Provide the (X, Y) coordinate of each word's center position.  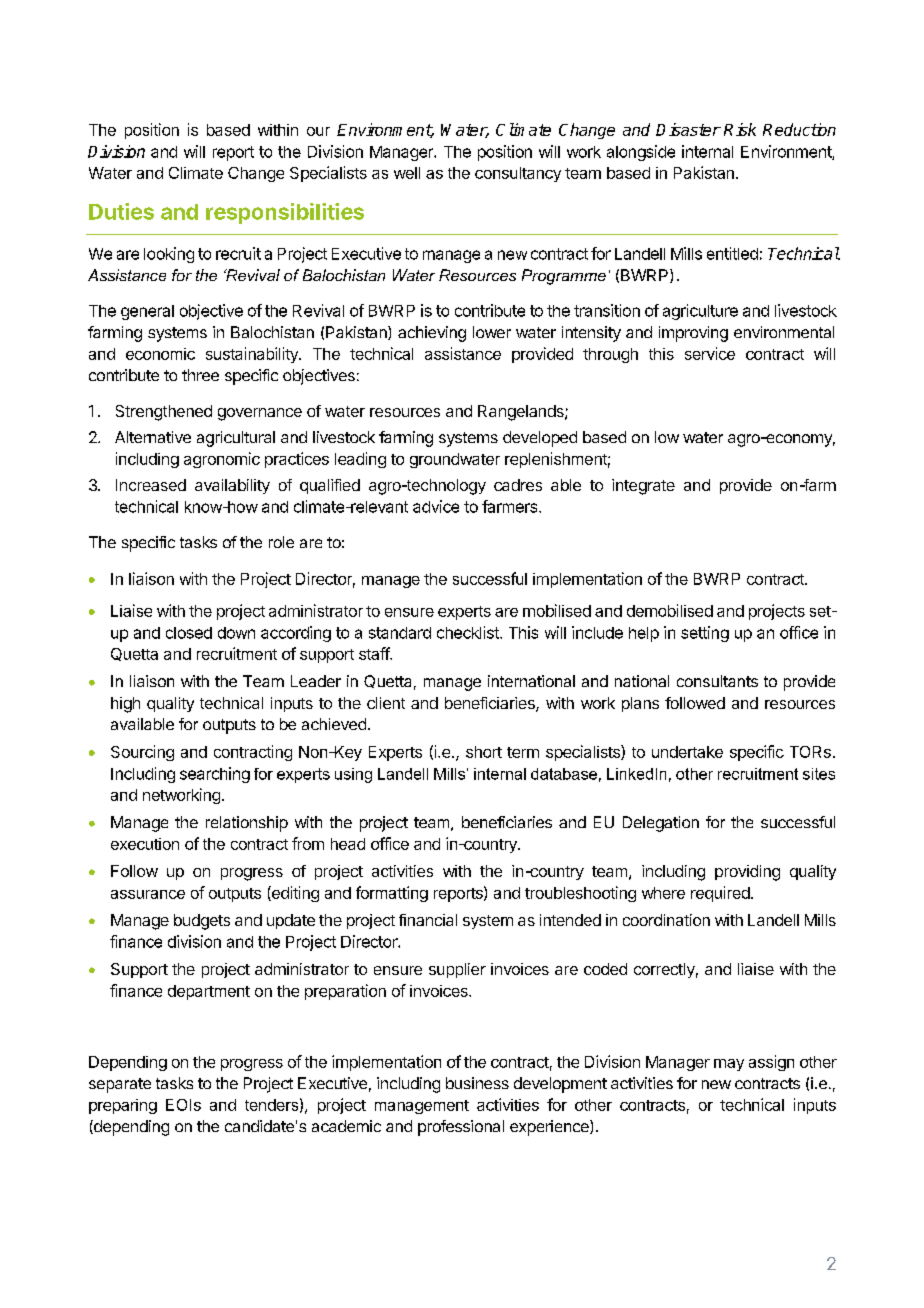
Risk (740, 129)
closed (189, 633)
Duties (121, 211)
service (710, 353)
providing (747, 873)
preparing (123, 1106)
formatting (392, 894)
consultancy (518, 174)
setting (705, 634)
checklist (469, 632)
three (200, 375)
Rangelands (522, 413)
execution (145, 844)
